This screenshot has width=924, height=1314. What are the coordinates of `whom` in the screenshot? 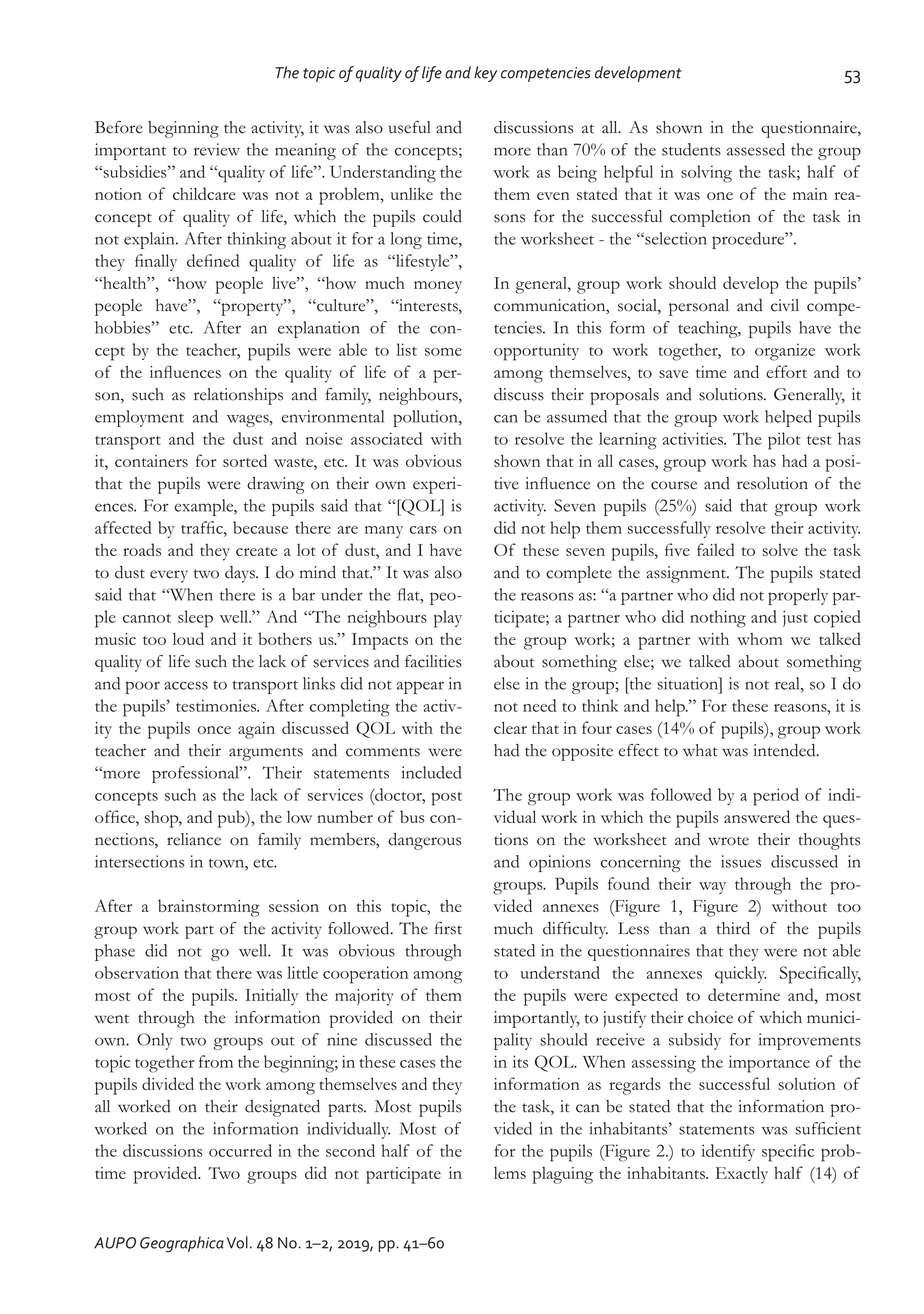 It's located at (760, 639).
